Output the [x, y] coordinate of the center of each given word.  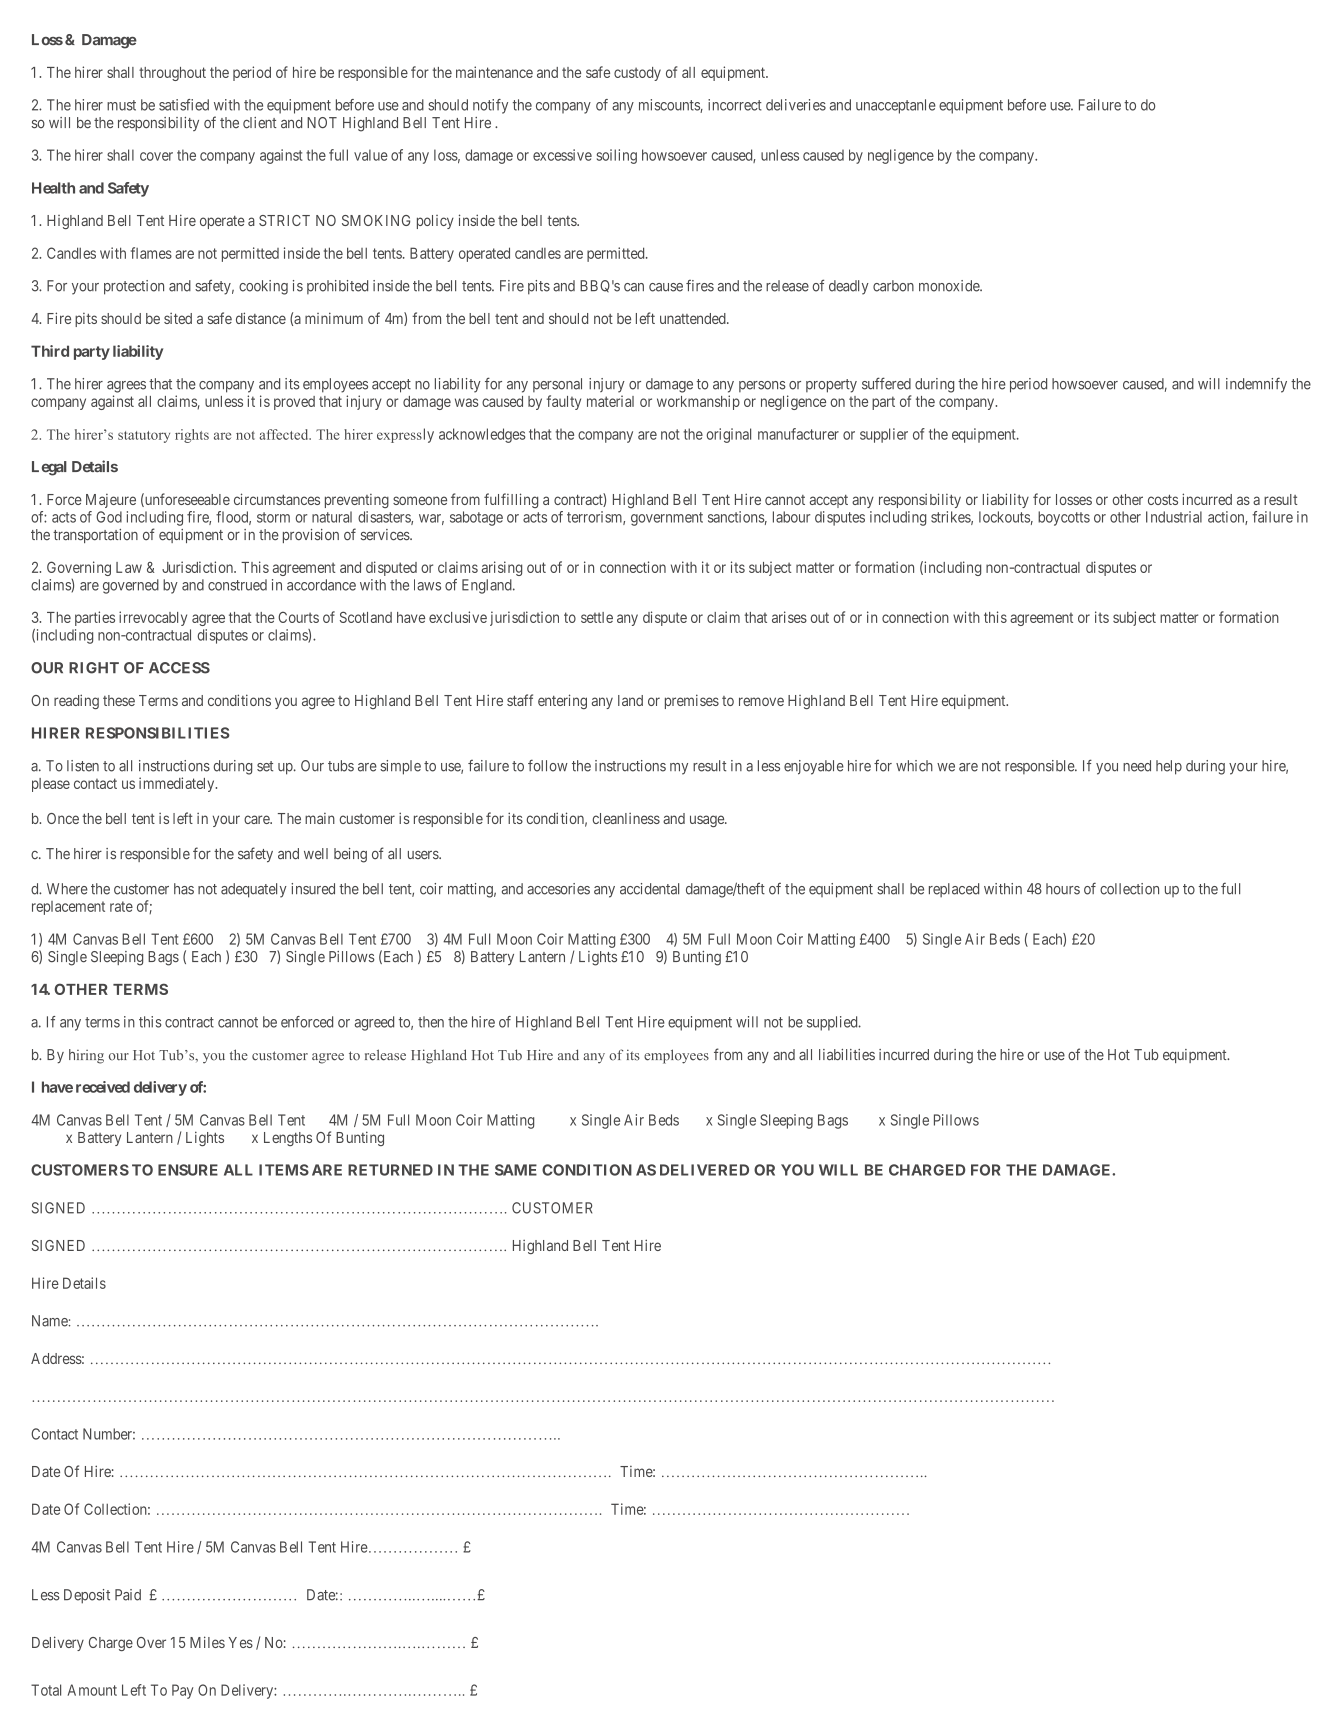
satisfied [184, 105]
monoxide [950, 286]
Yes [241, 1642]
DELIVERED [704, 1170]
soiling [617, 156]
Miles [207, 1642]
